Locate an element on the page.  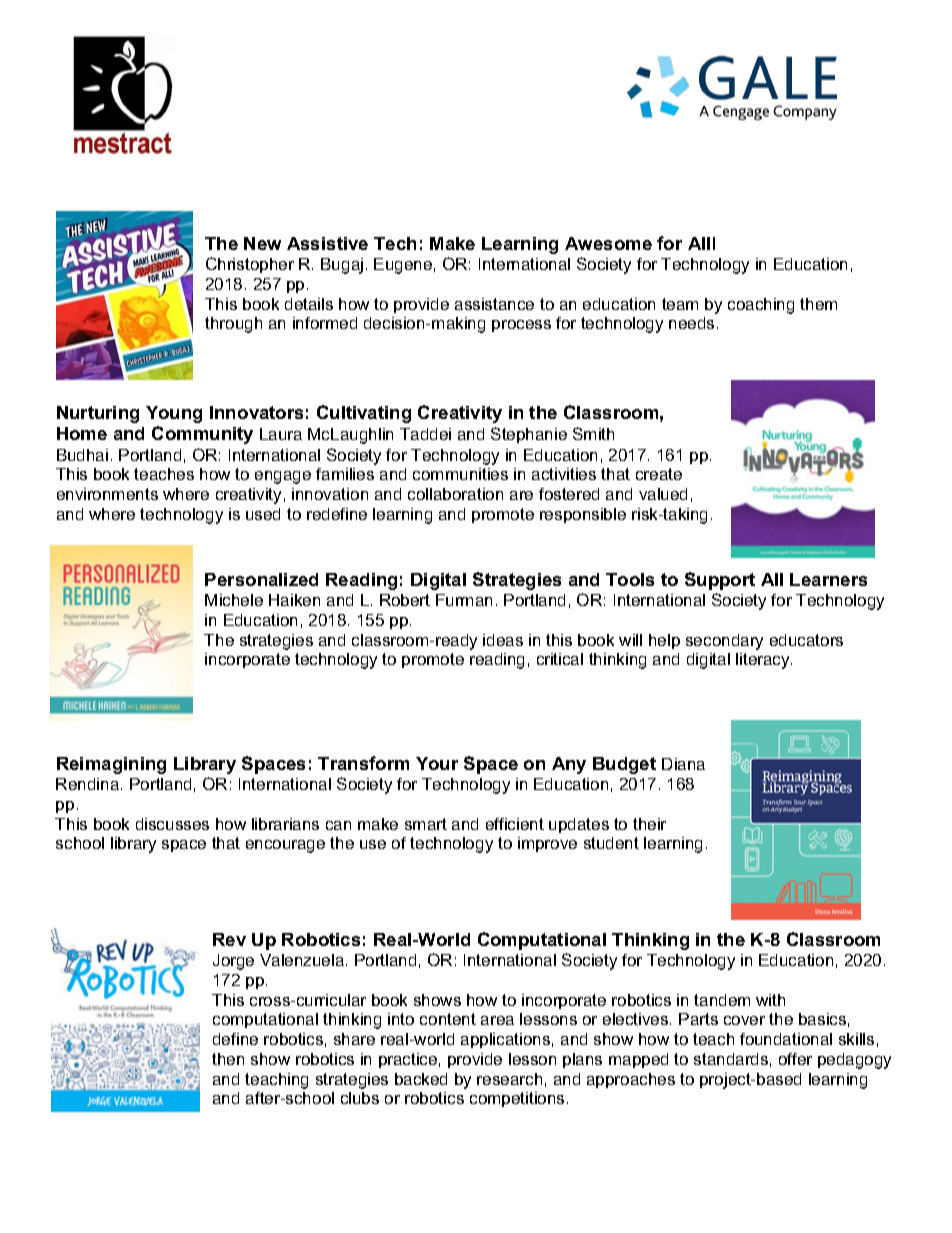
improve is located at coordinates (547, 844).
